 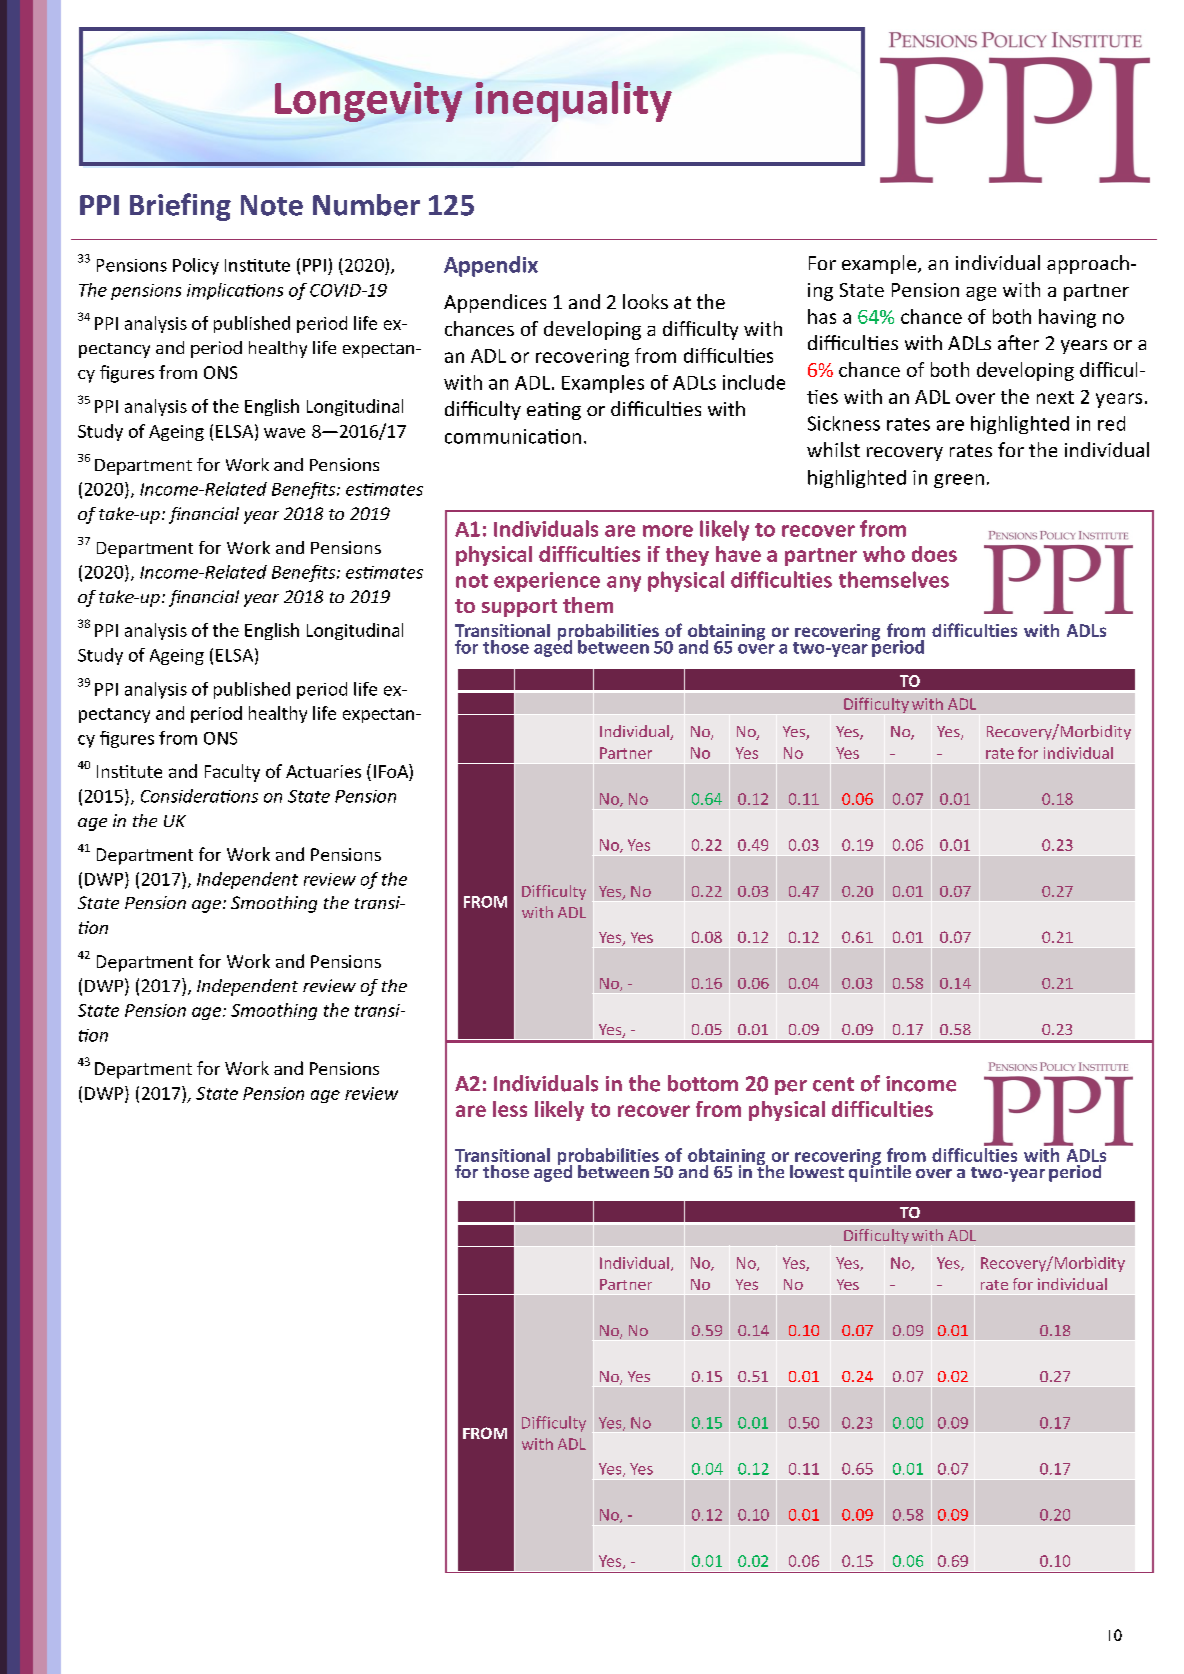 I want to click on more, so click(x=668, y=531).
